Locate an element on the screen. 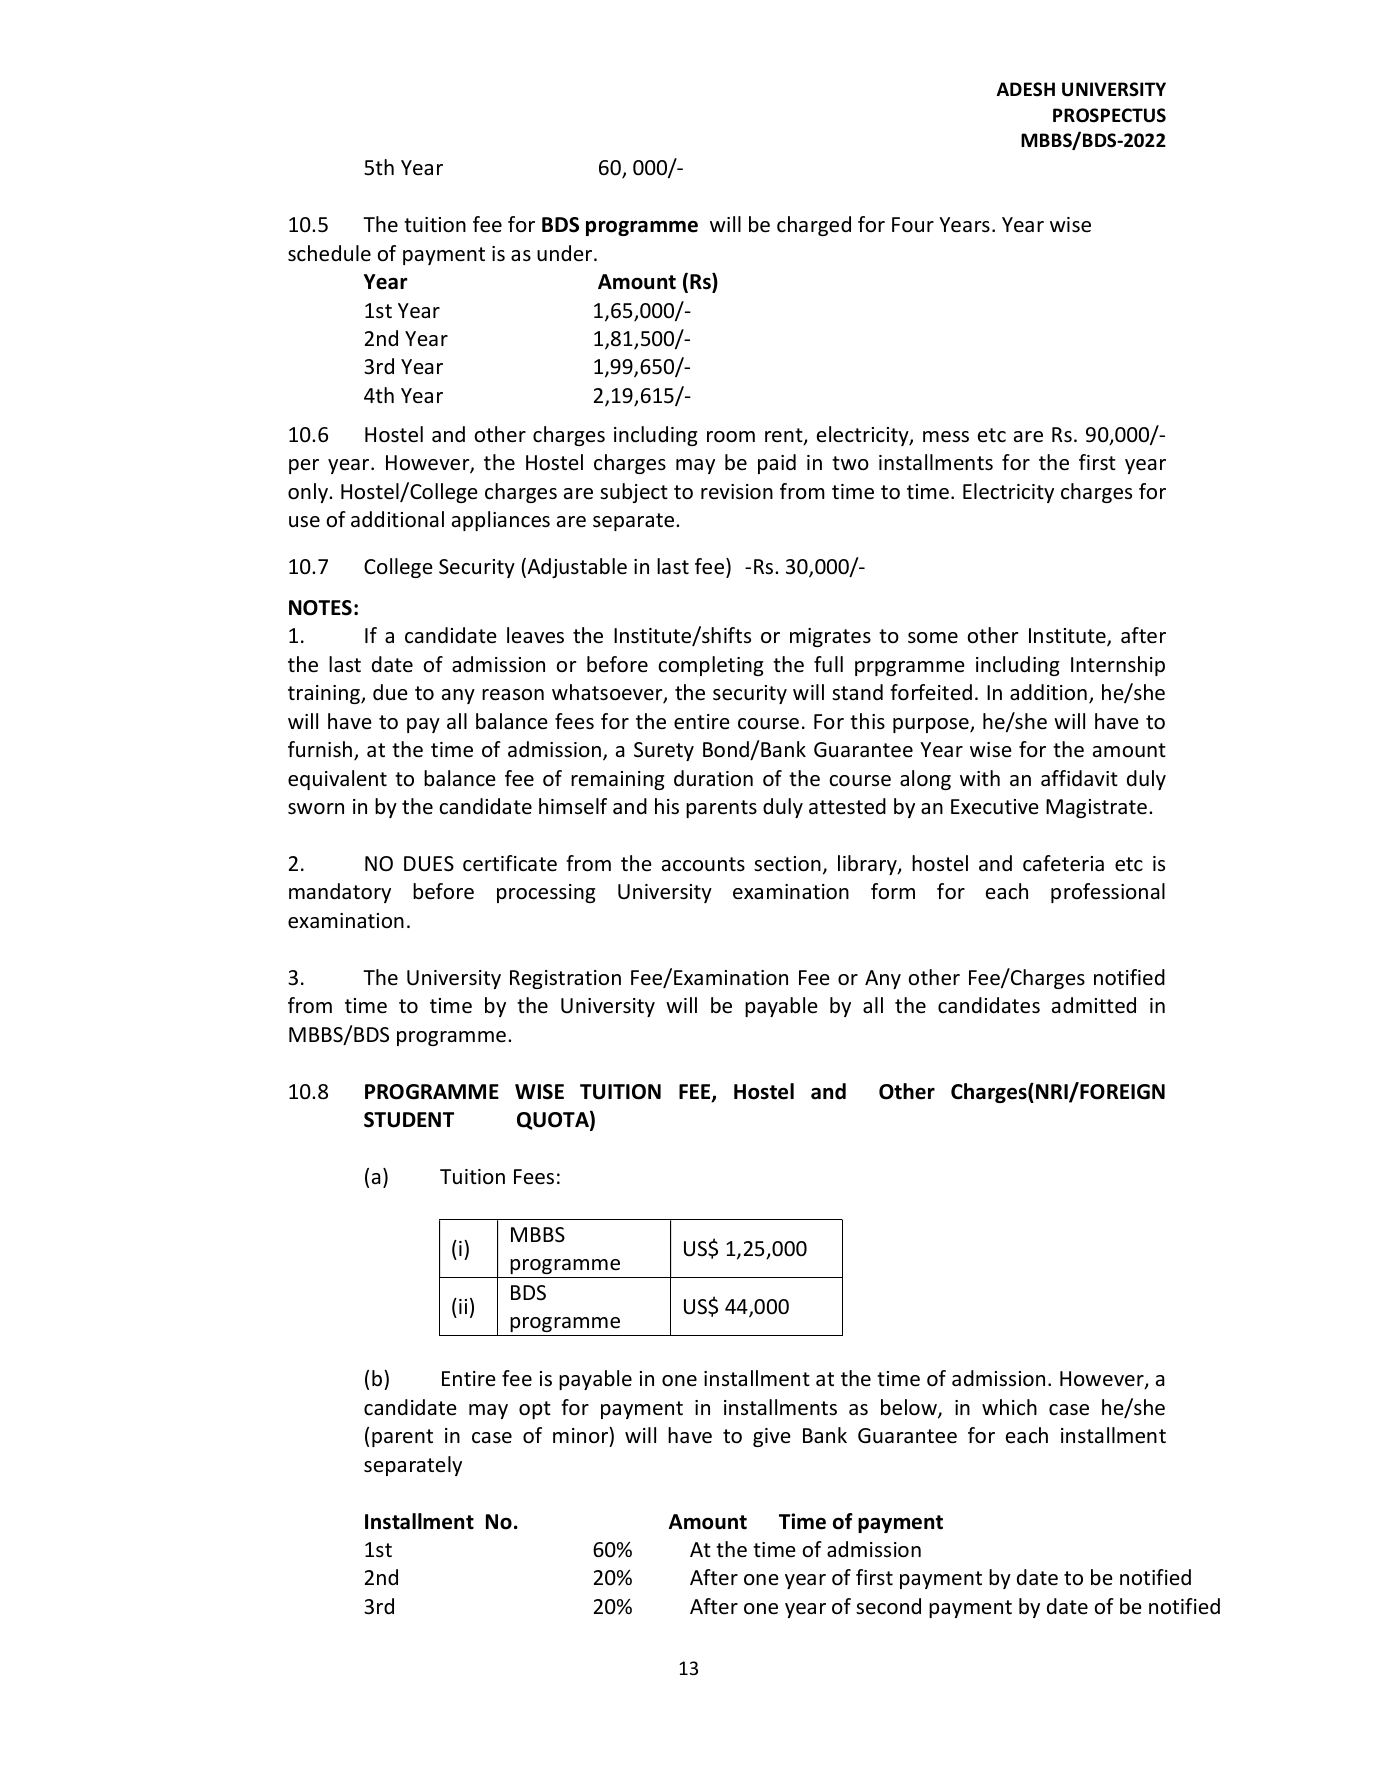 This screenshot has width=1377, height=1782. revision is located at coordinates (737, 492).
